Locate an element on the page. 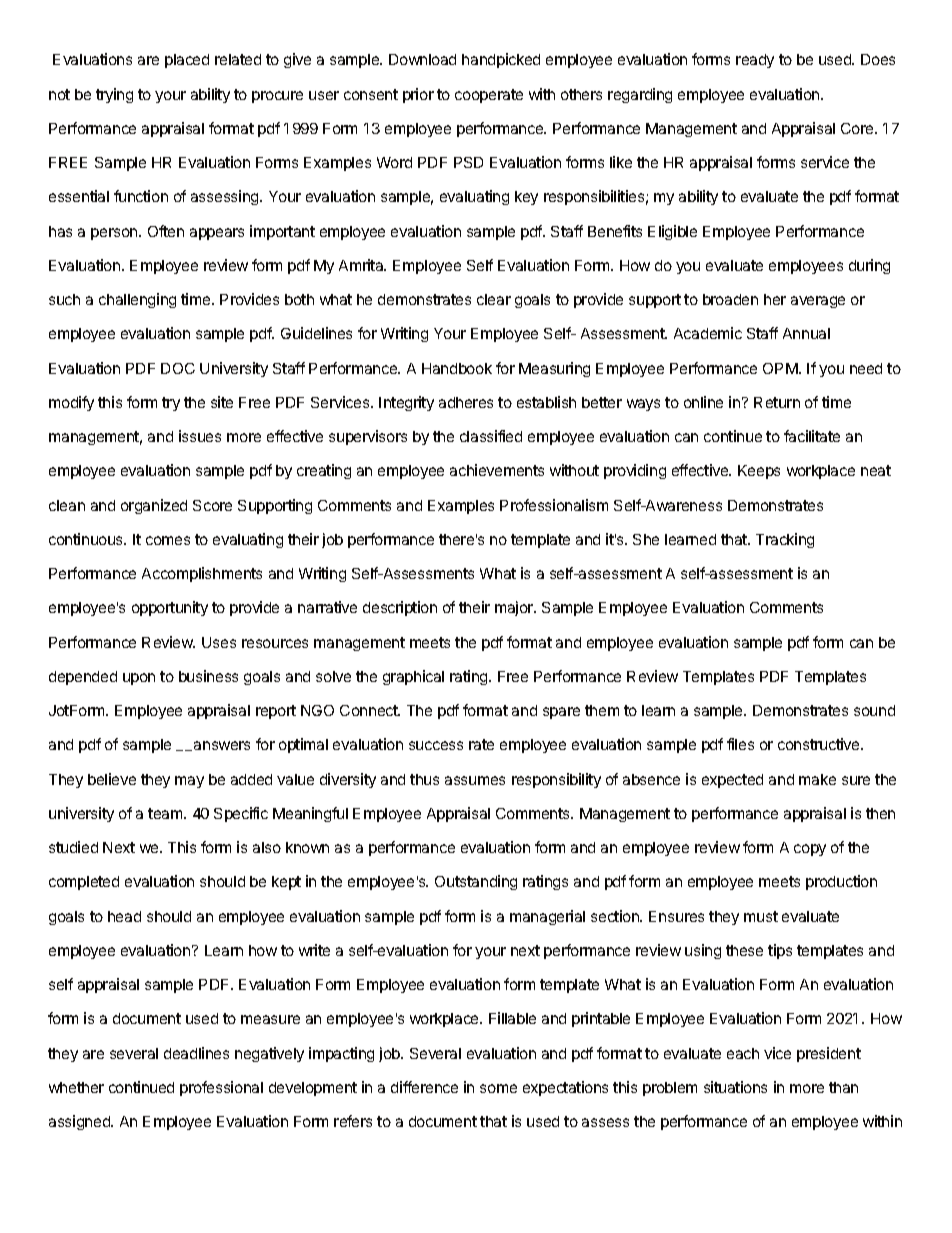 The width and height of the image is (952, 1233). situations is located at coordinates (735, 1087).
